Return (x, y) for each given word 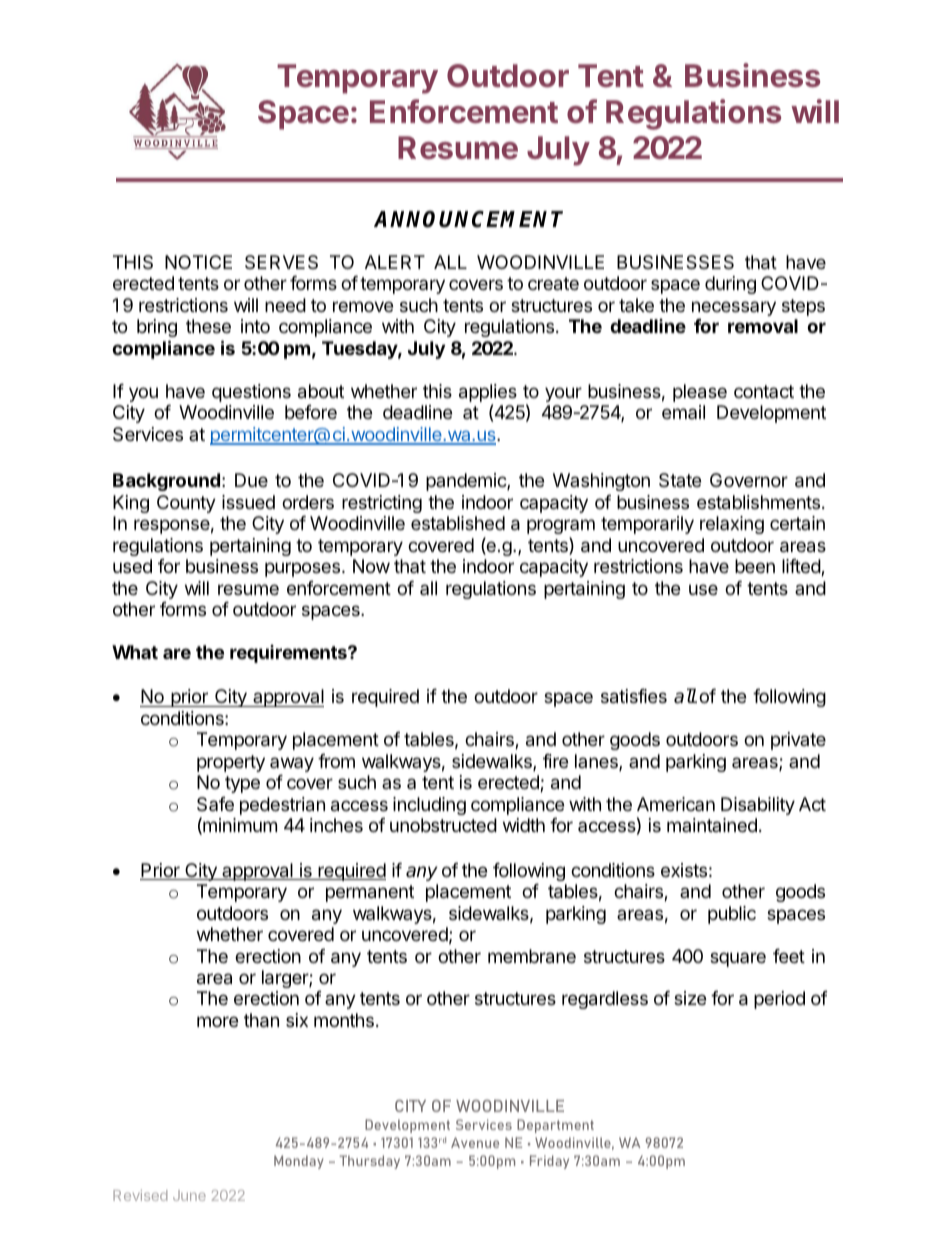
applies (488, 394)
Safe (215, 804)
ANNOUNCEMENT (468, 219)
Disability (758, 806)
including (429, 806)
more (217, 1021)
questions (251, 393)
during (730, 285)
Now (371, 566)
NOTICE (198, 262)
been (755, 566)
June (189, 1195)
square (738, 959)
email (683, 412)
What (135, 652)
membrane (532, 956)
